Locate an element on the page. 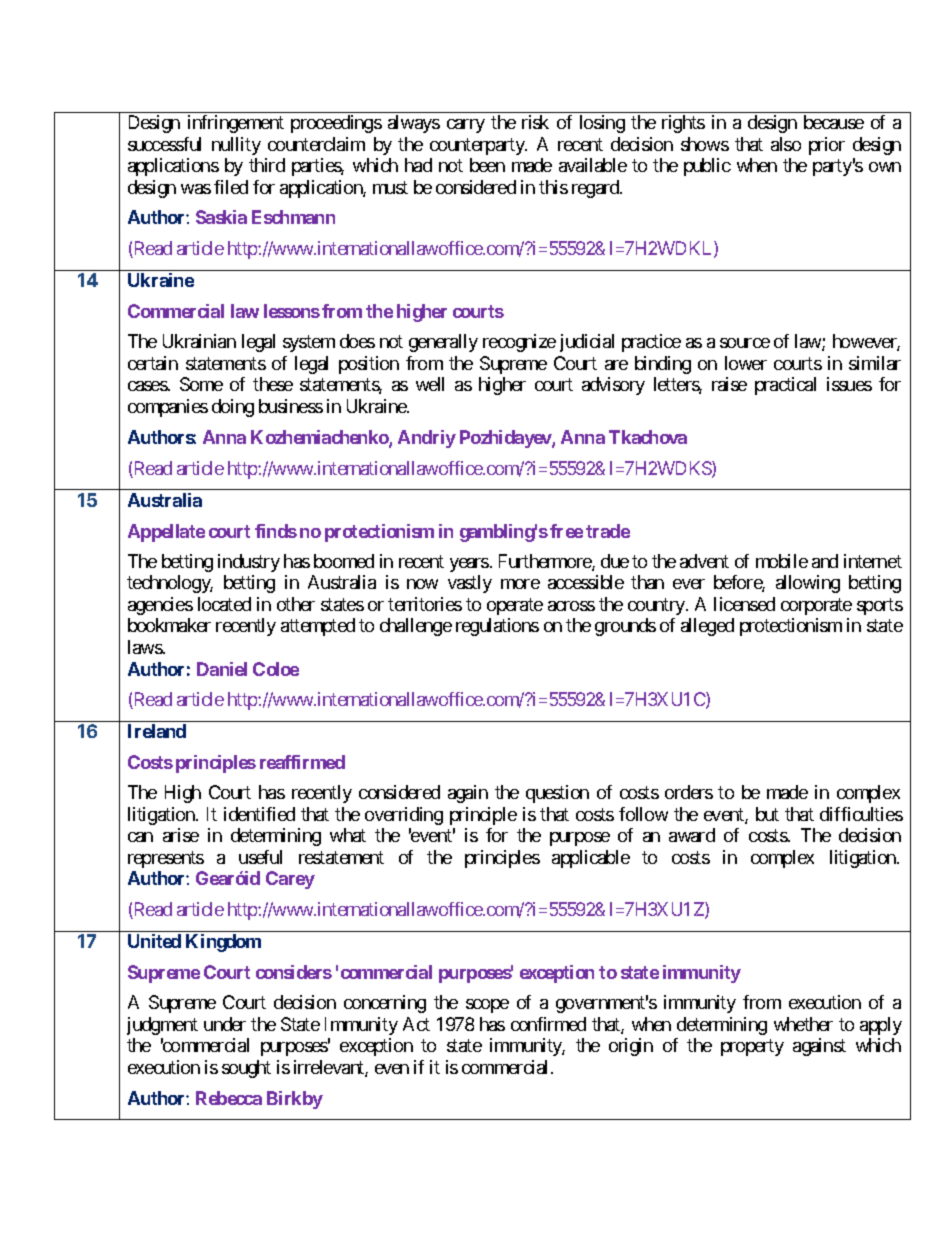 This image has height=1233, width=952. third is located at coordinates (267, 165).
